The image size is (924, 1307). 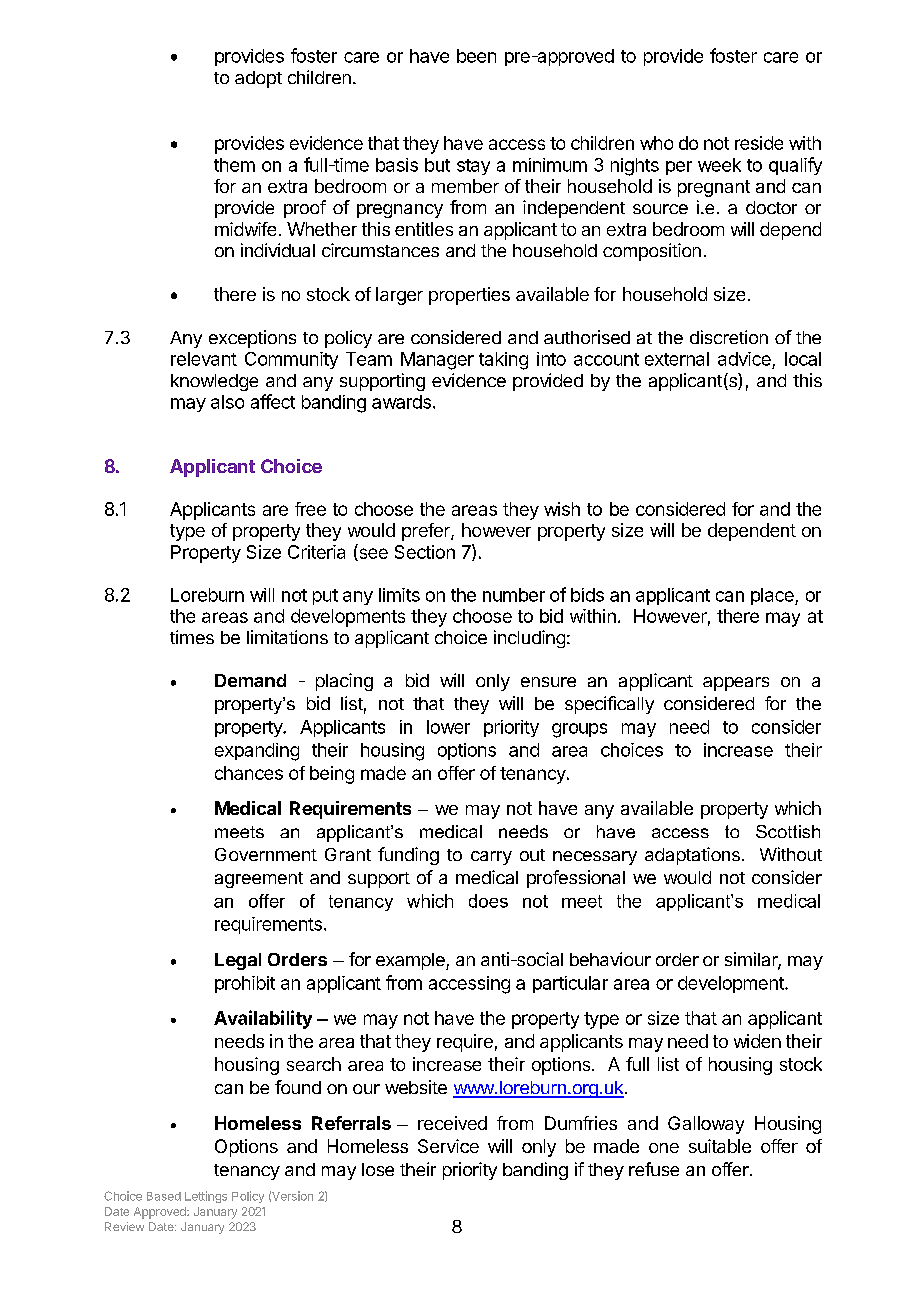 What do you see at coordinates (238, 961) in the screenshot?
I see `Legal` at bounding box center [238, 961].
